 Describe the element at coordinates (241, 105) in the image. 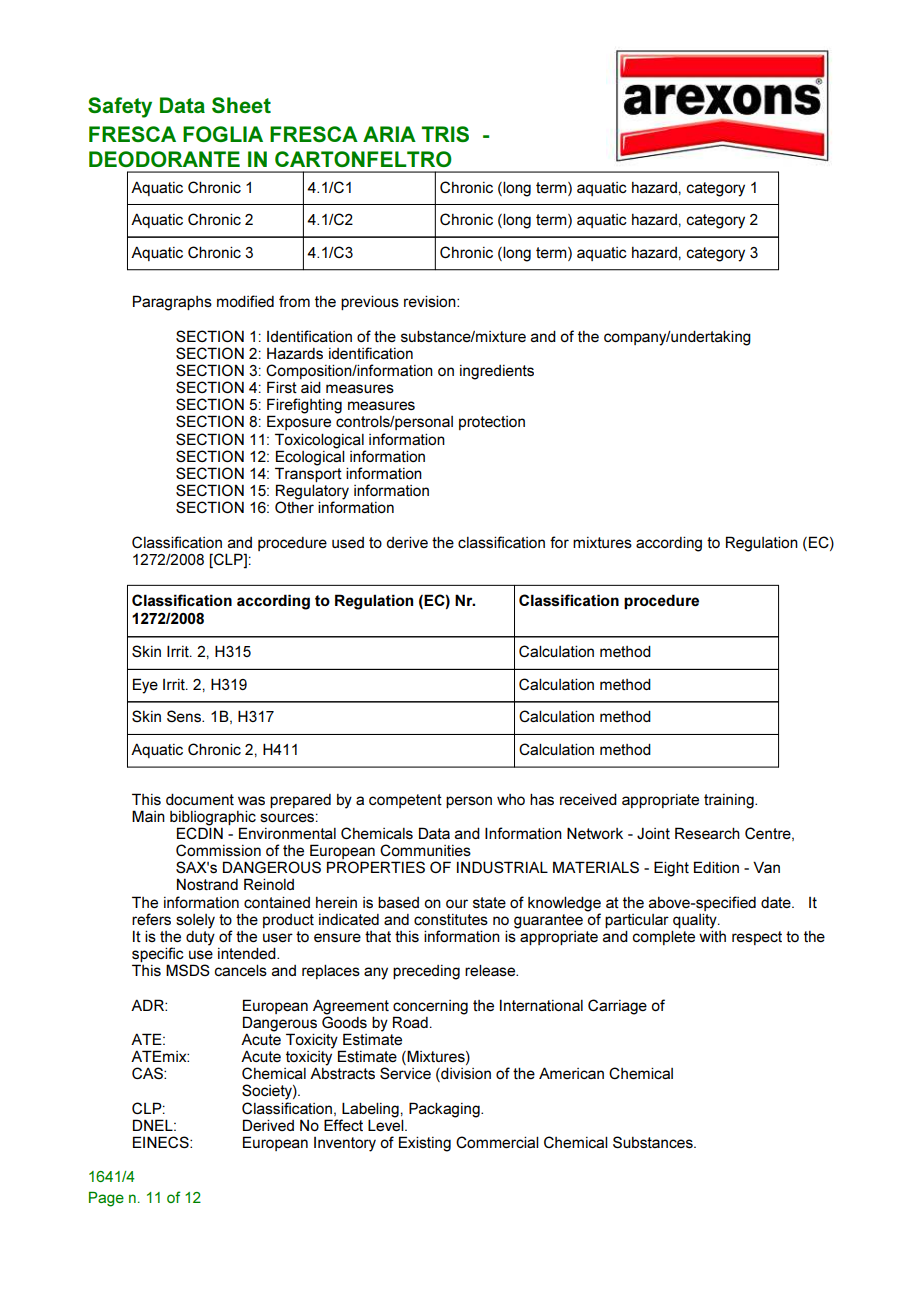

I see `Sheet` at that location.
